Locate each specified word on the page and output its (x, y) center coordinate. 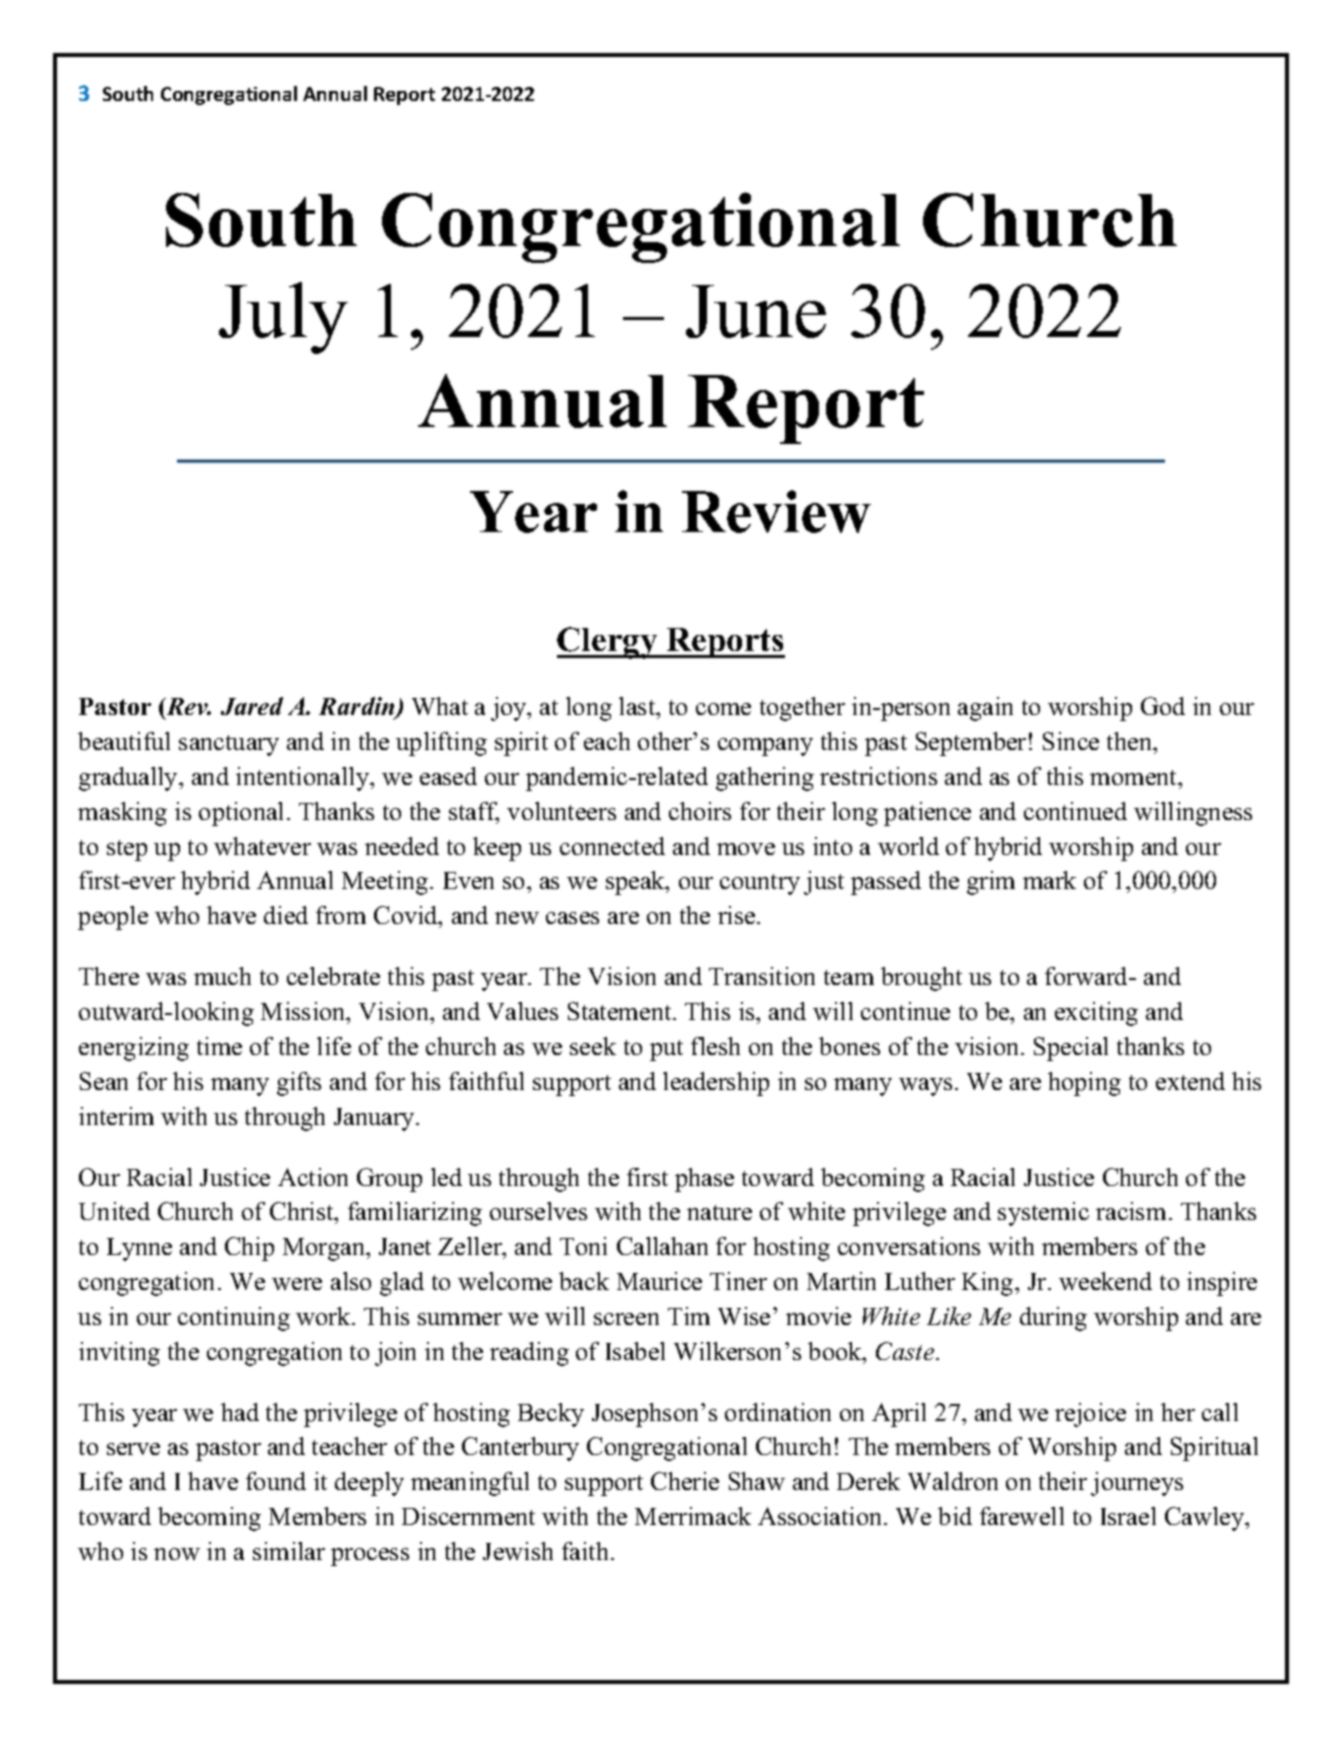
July (283, 318)
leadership (716, 1084)
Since (1071, 741)
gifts (299, 1084)
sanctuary (229, 745)
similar (289, 1551)
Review (776, 511)
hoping (1084, 1084)
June (756, 311)
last (638, 708)
